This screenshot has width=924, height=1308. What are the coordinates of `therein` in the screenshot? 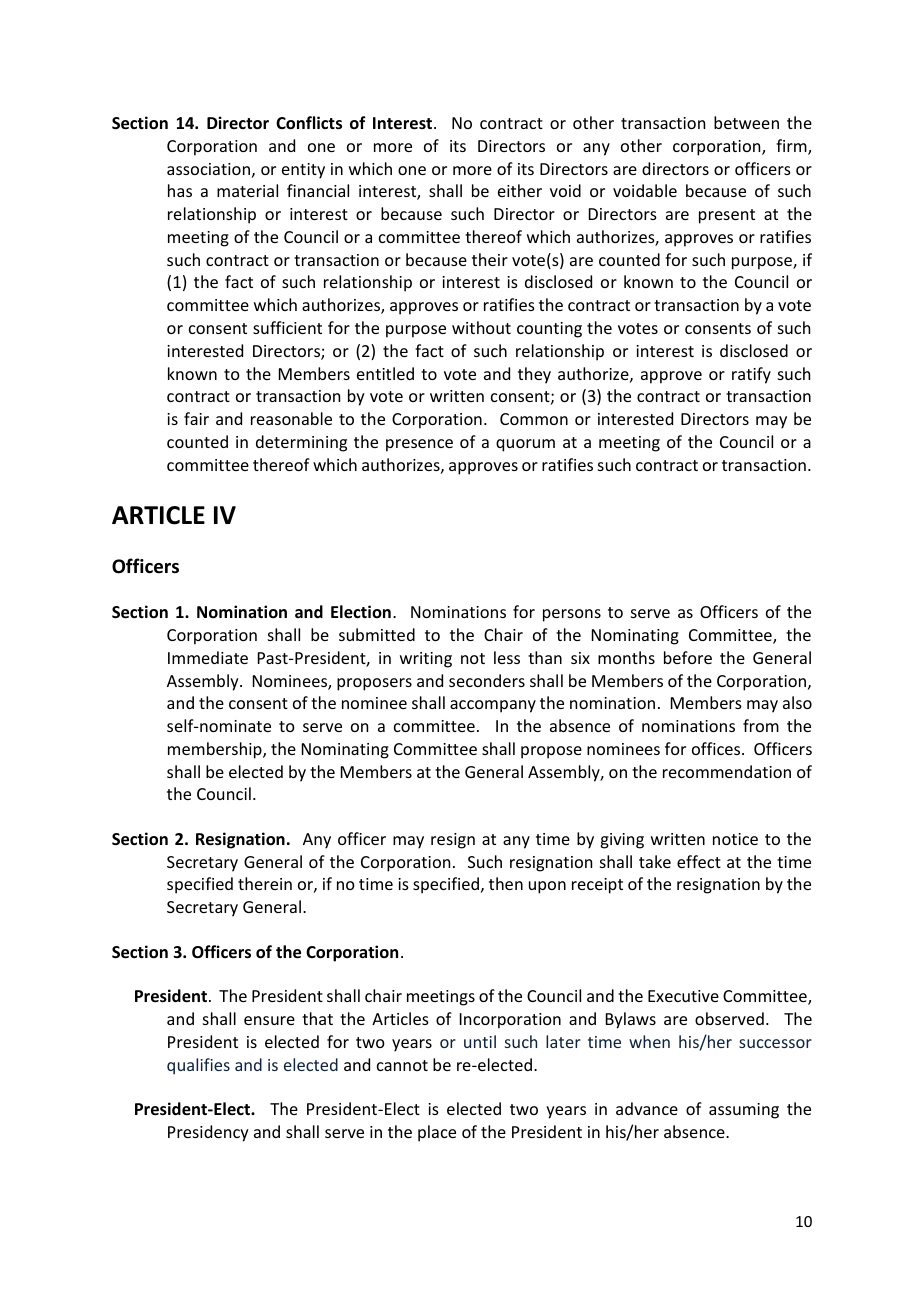 It's located at (265, 883).
